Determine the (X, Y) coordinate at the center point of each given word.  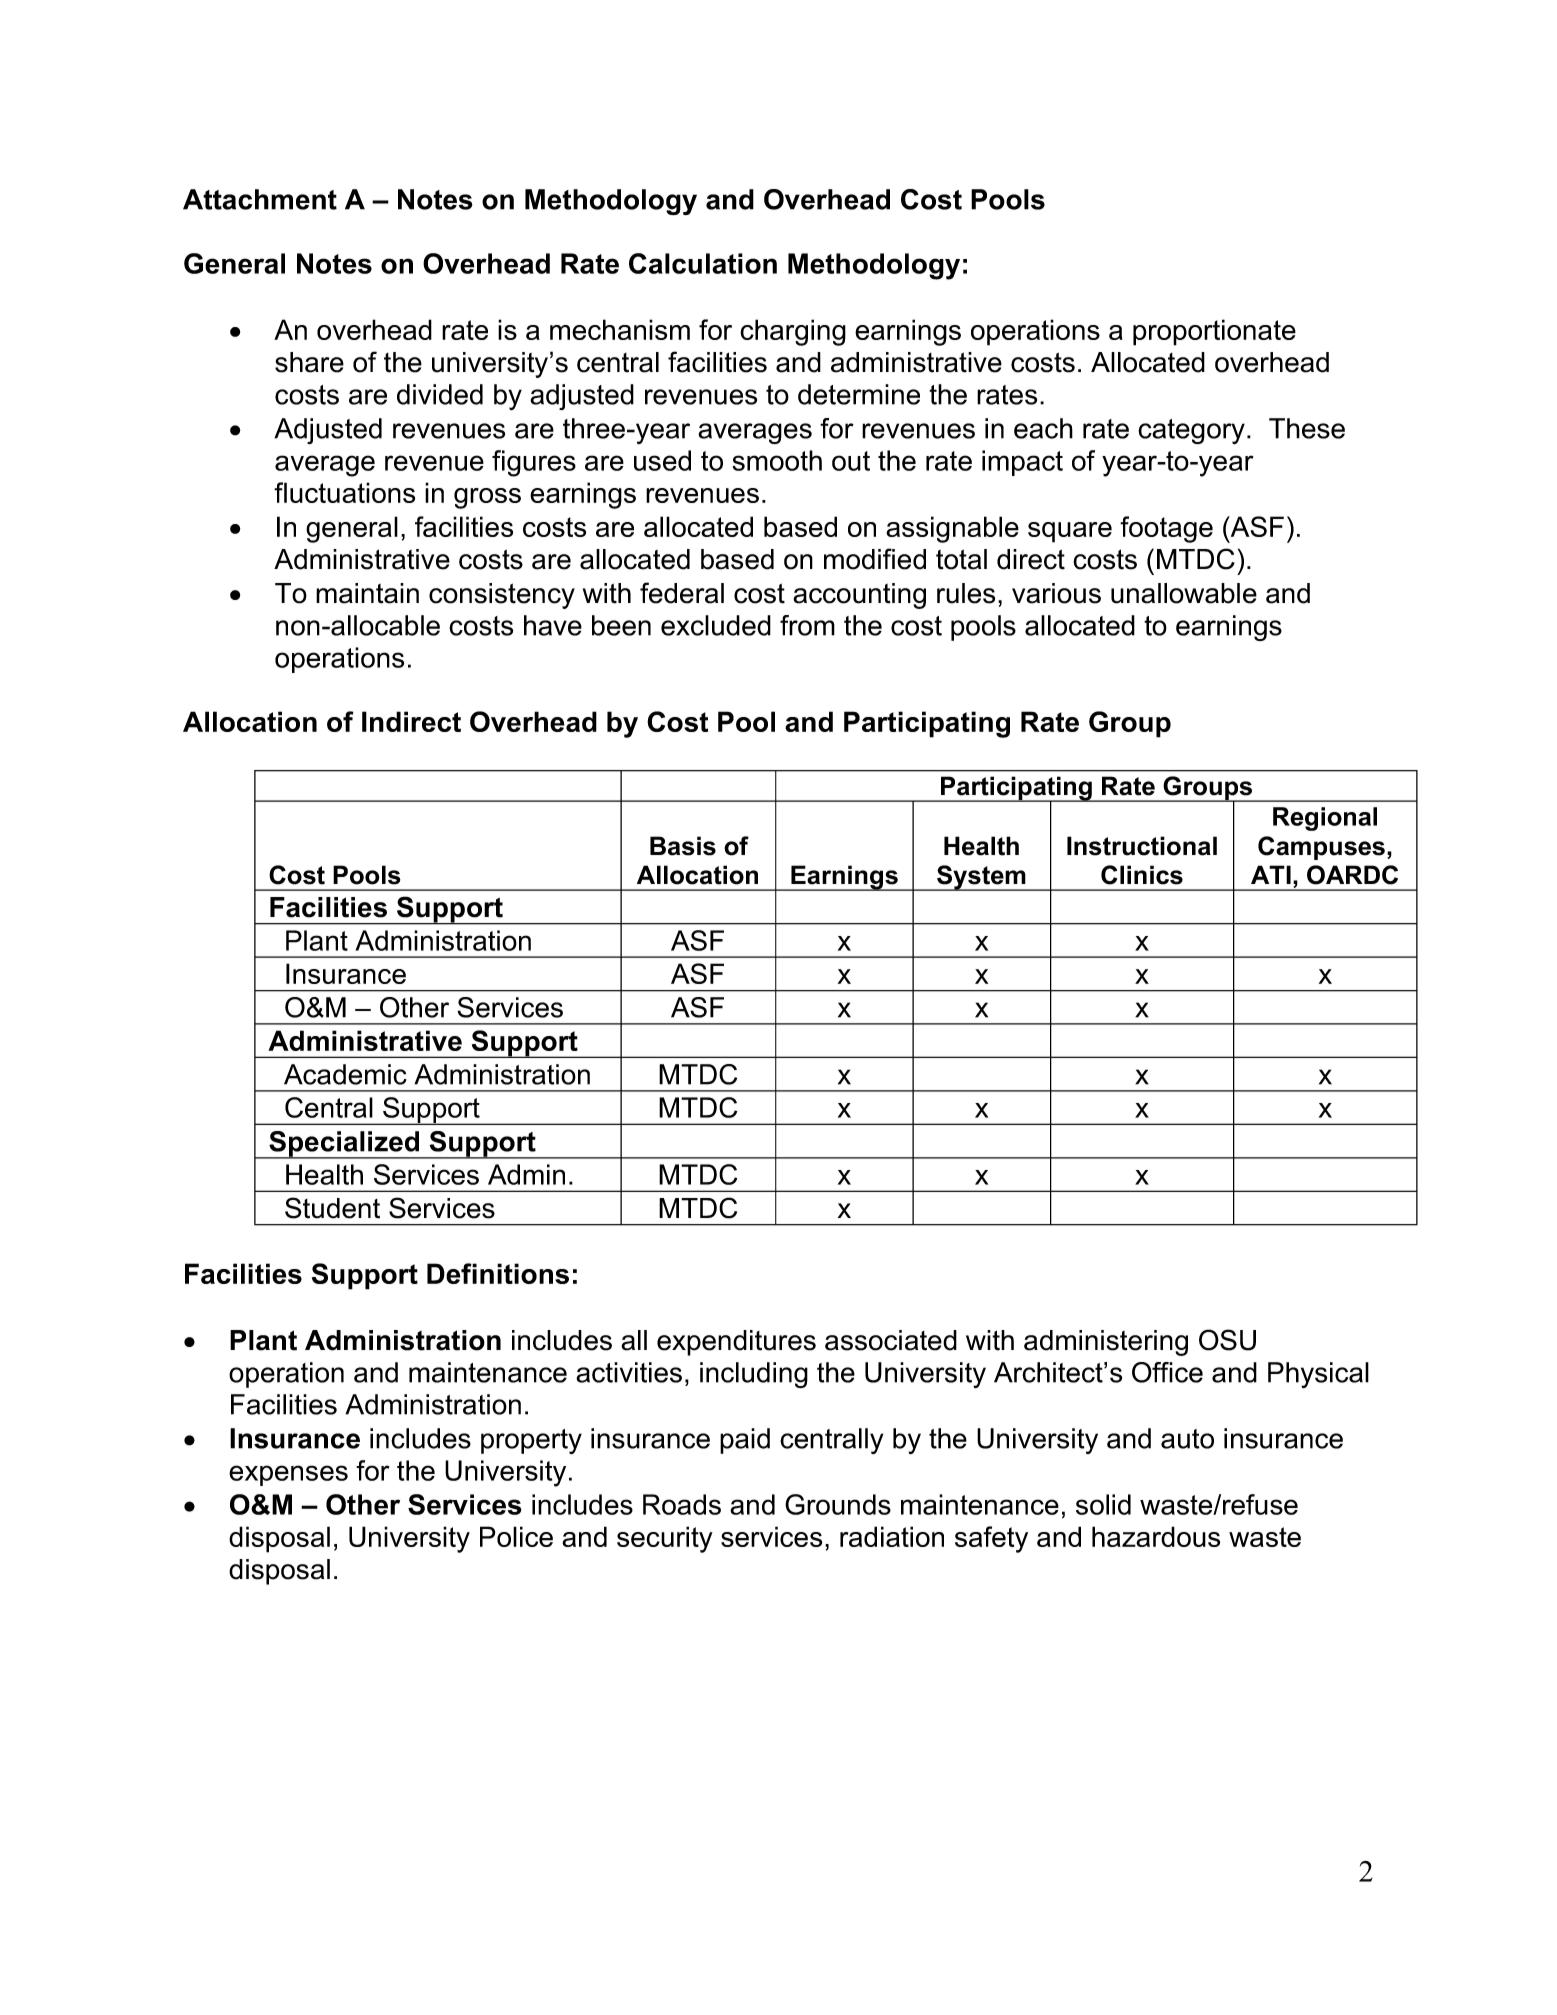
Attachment (260, 199)
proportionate (1214, 332)
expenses (288, 1475)
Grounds (838, 1504)
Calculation (703, 263)
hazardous (1156, 1536)
